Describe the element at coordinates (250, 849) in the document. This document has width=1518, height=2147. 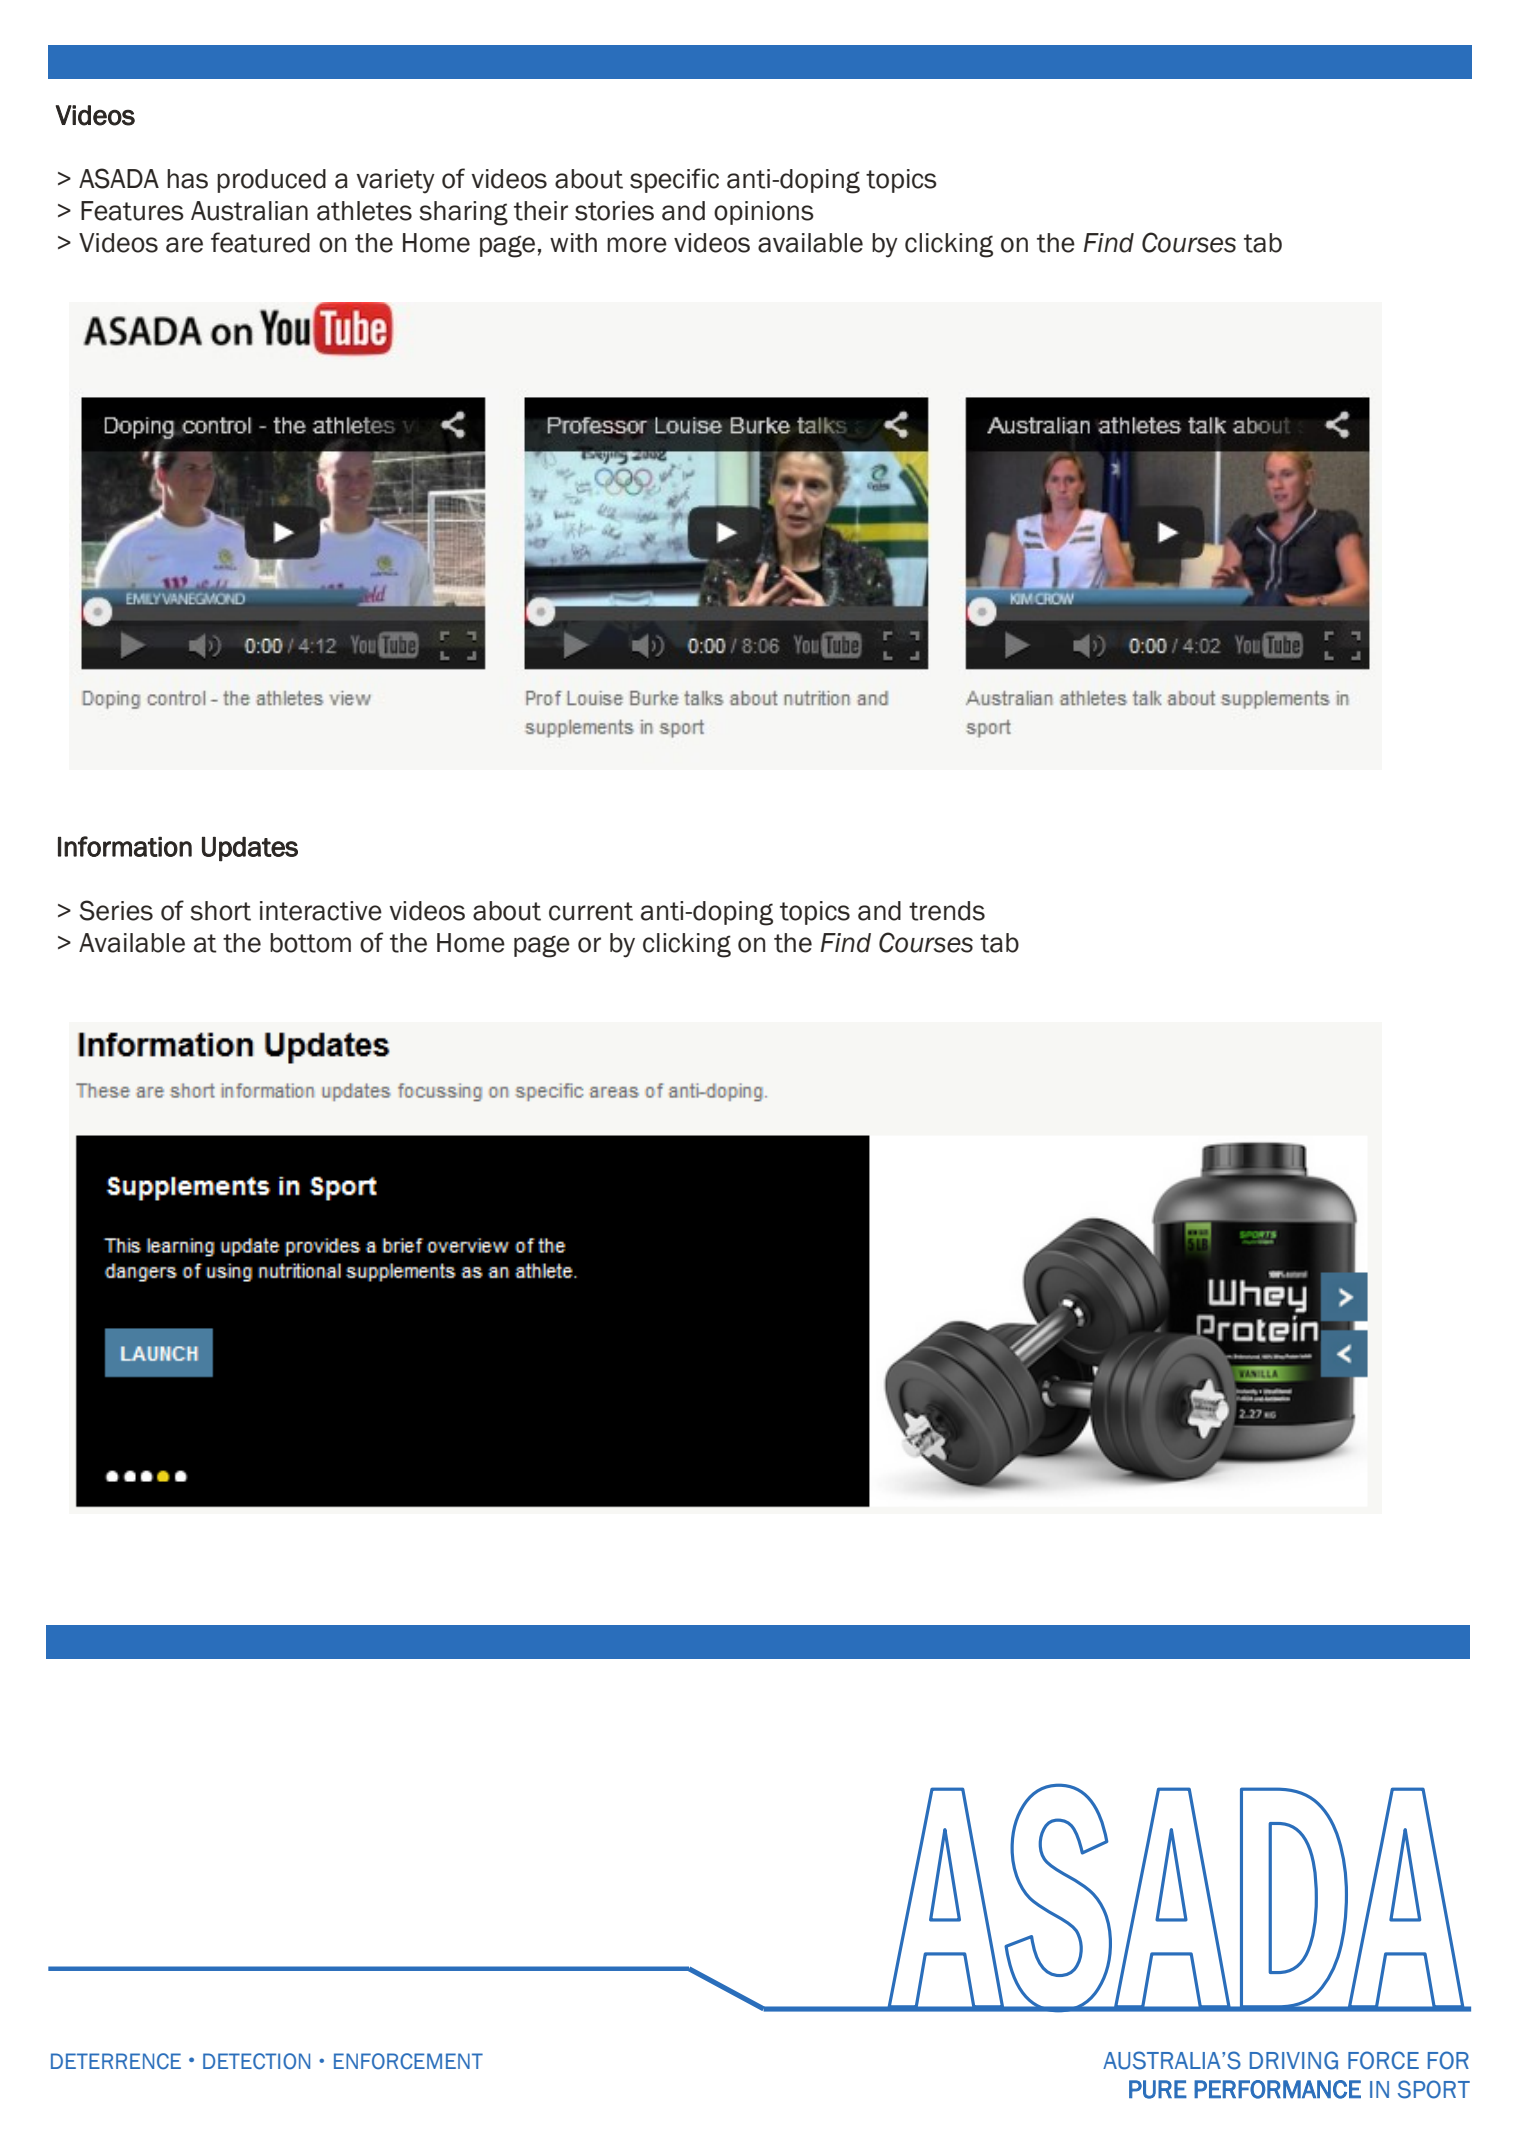
I see `Updates` at that location.
